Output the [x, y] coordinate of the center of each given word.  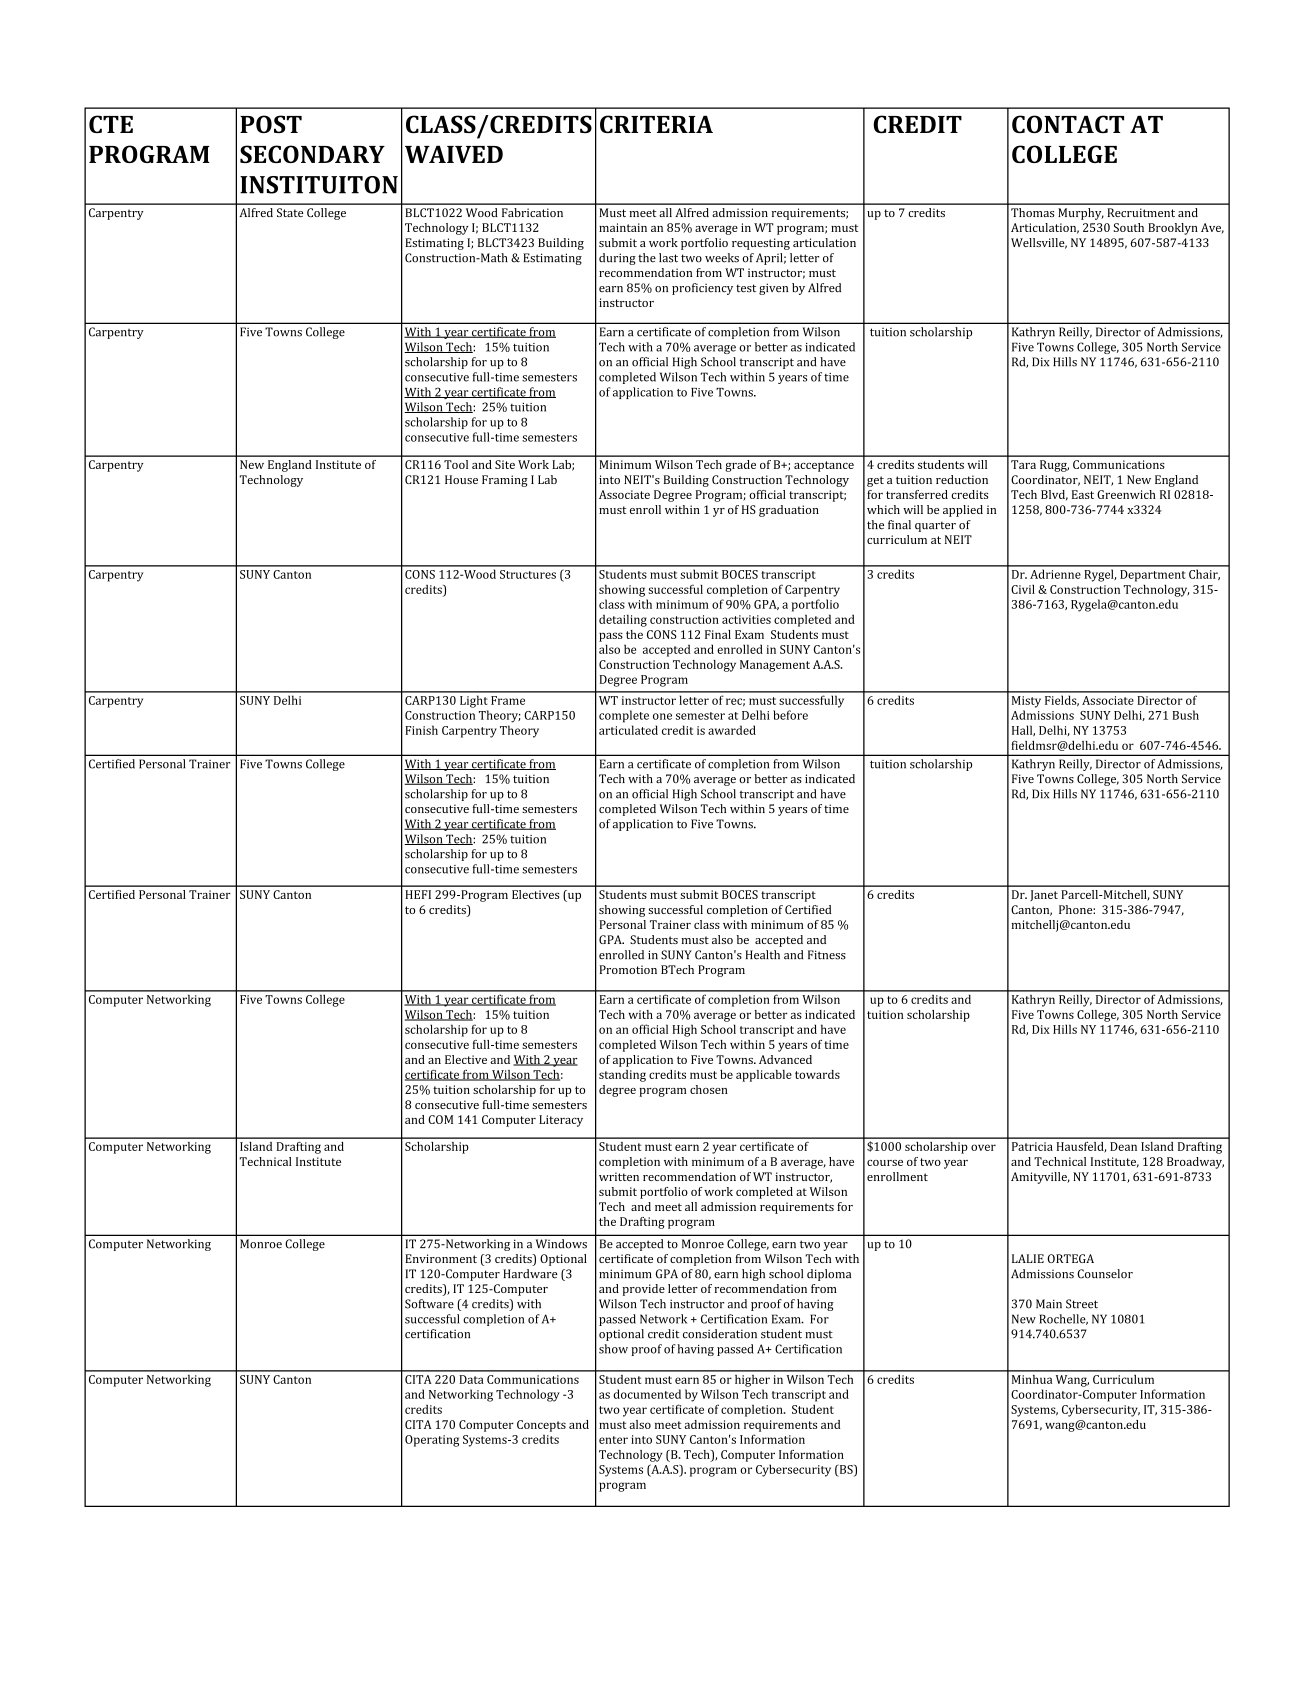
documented [647, 1394]
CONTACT [1068, 124]
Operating [432, 1441]
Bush [1186, 715]
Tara [1023, 464]
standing [622, 1076]
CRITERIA [656, 124]
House [461, 479]
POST [271, 124]
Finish [421, 730]
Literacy [561, 1121]
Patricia [1032, 1146]
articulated [628, 730]
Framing [505, 481]
